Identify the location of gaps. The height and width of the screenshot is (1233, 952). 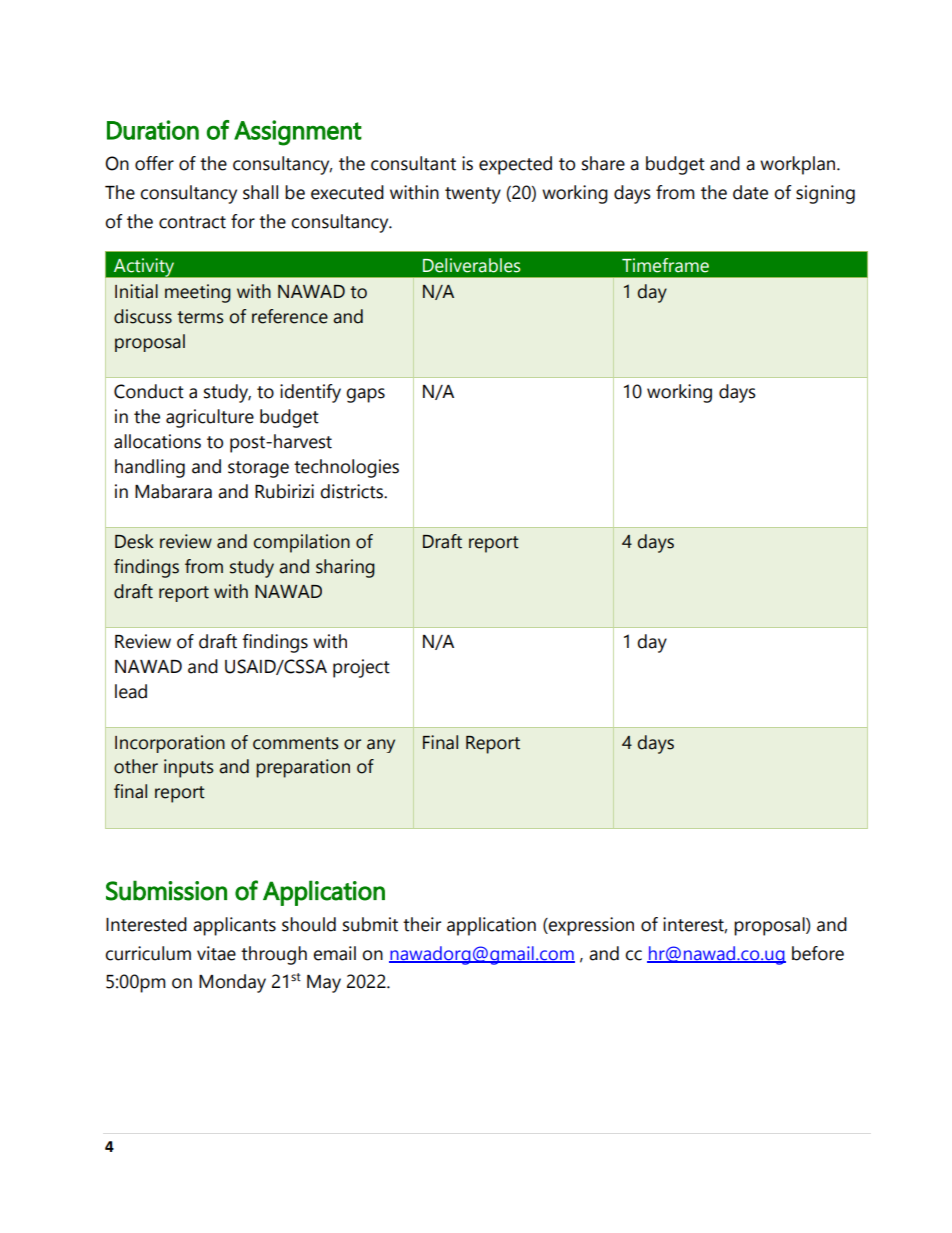
(365, 395).
